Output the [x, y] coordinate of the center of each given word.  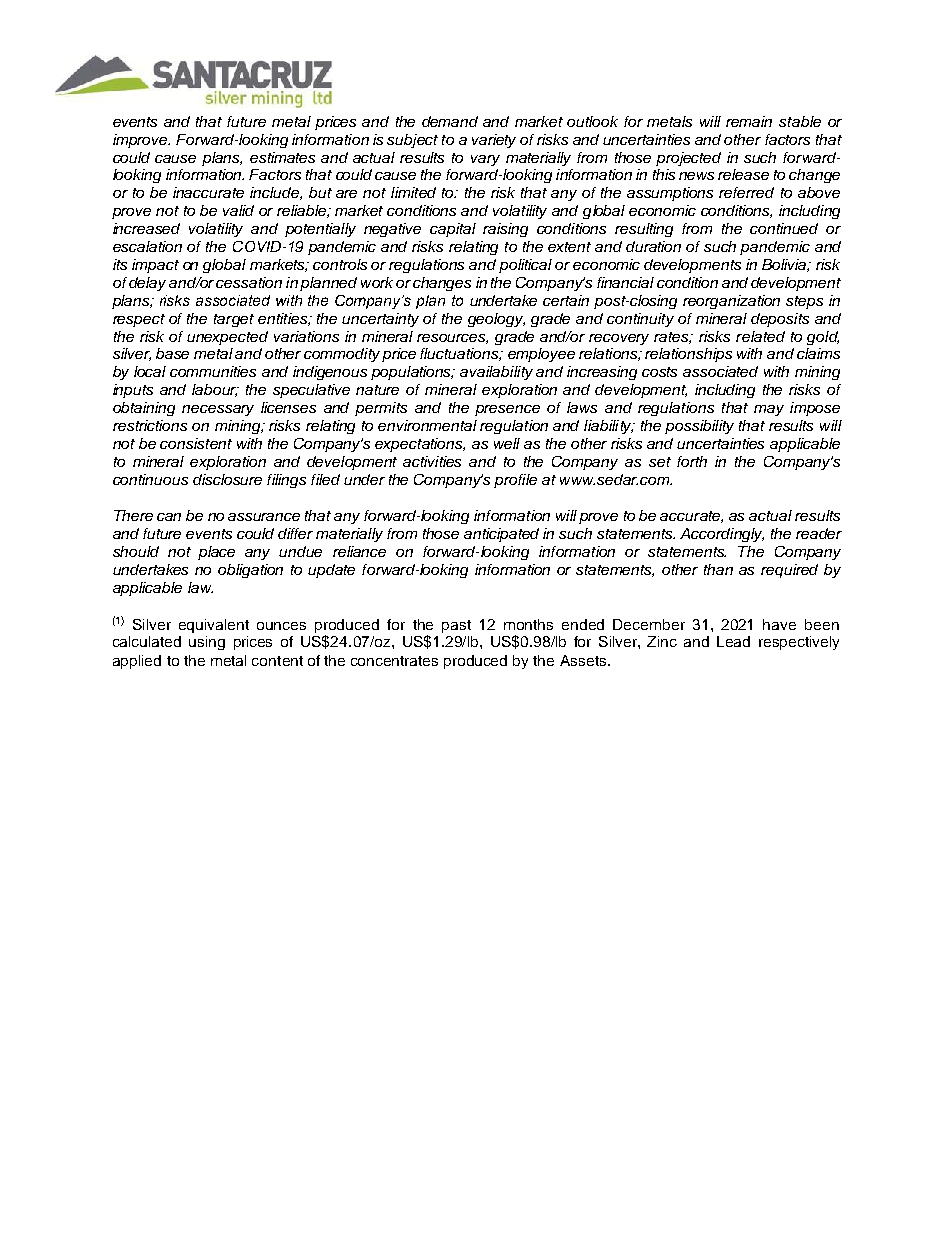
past [456, 626]
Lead [733, 641]
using [207, 643]
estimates [282, 157]
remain [749, 121]
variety [494, 141]
